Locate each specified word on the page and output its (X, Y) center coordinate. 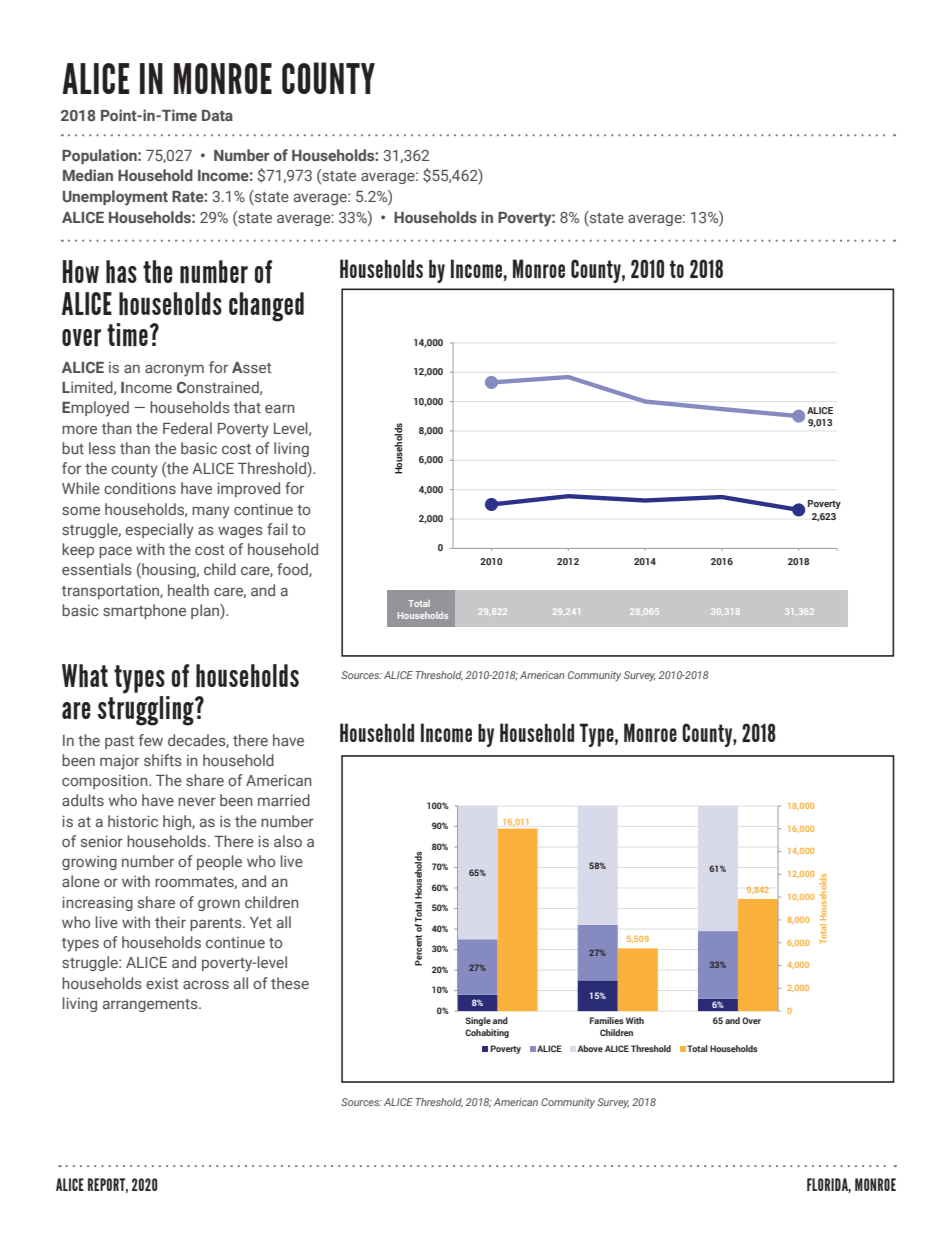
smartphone (144, 611)
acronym (174, 370)
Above (590, 1048)
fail (277, 529)
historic (133, 821)
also (288, 841)
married (284, 800)
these (290, 983)
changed (266, 307)
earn (280, 409)
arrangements (151, 1005)
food (293, 570)
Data (217, 115)
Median (88, 175)
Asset (252, 367)
